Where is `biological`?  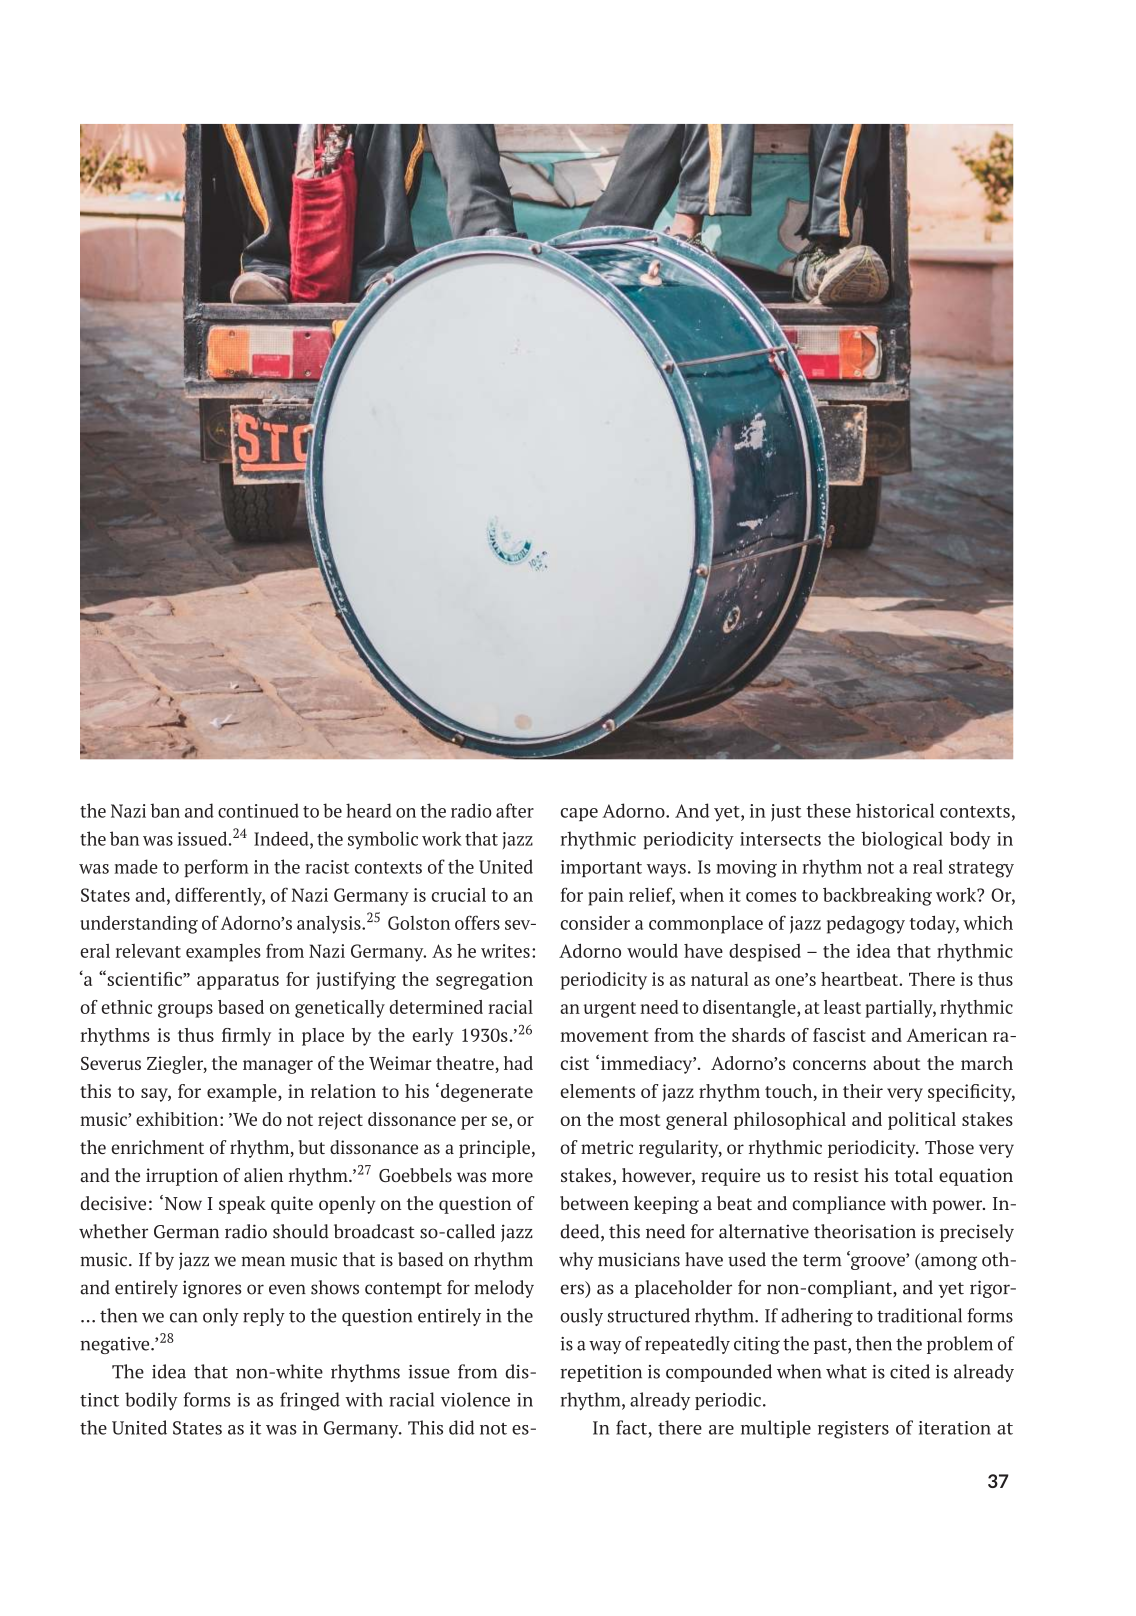 biological is located at coordinates (902, 840).
